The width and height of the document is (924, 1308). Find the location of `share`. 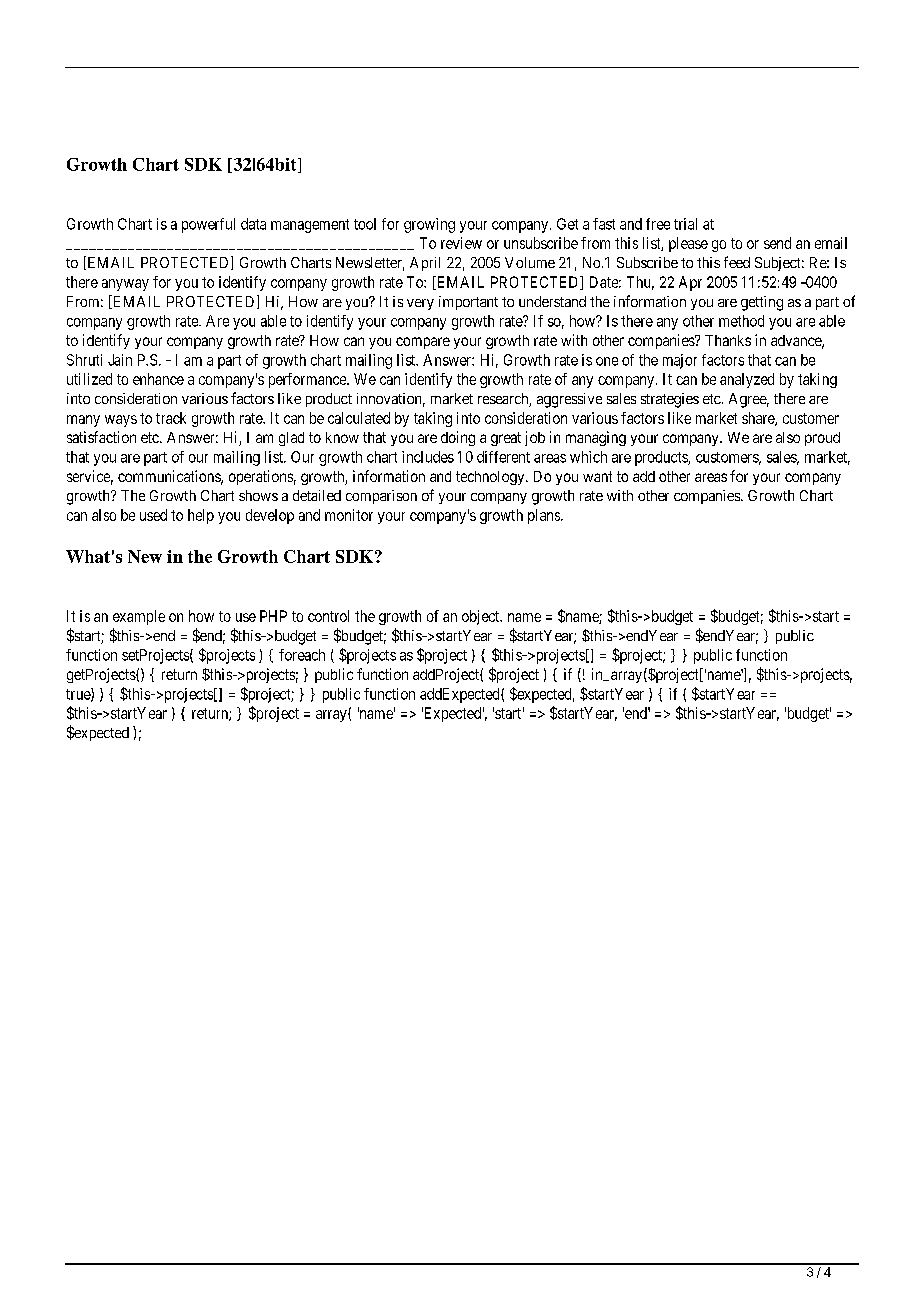

share is located at coordinates (759, 419).
